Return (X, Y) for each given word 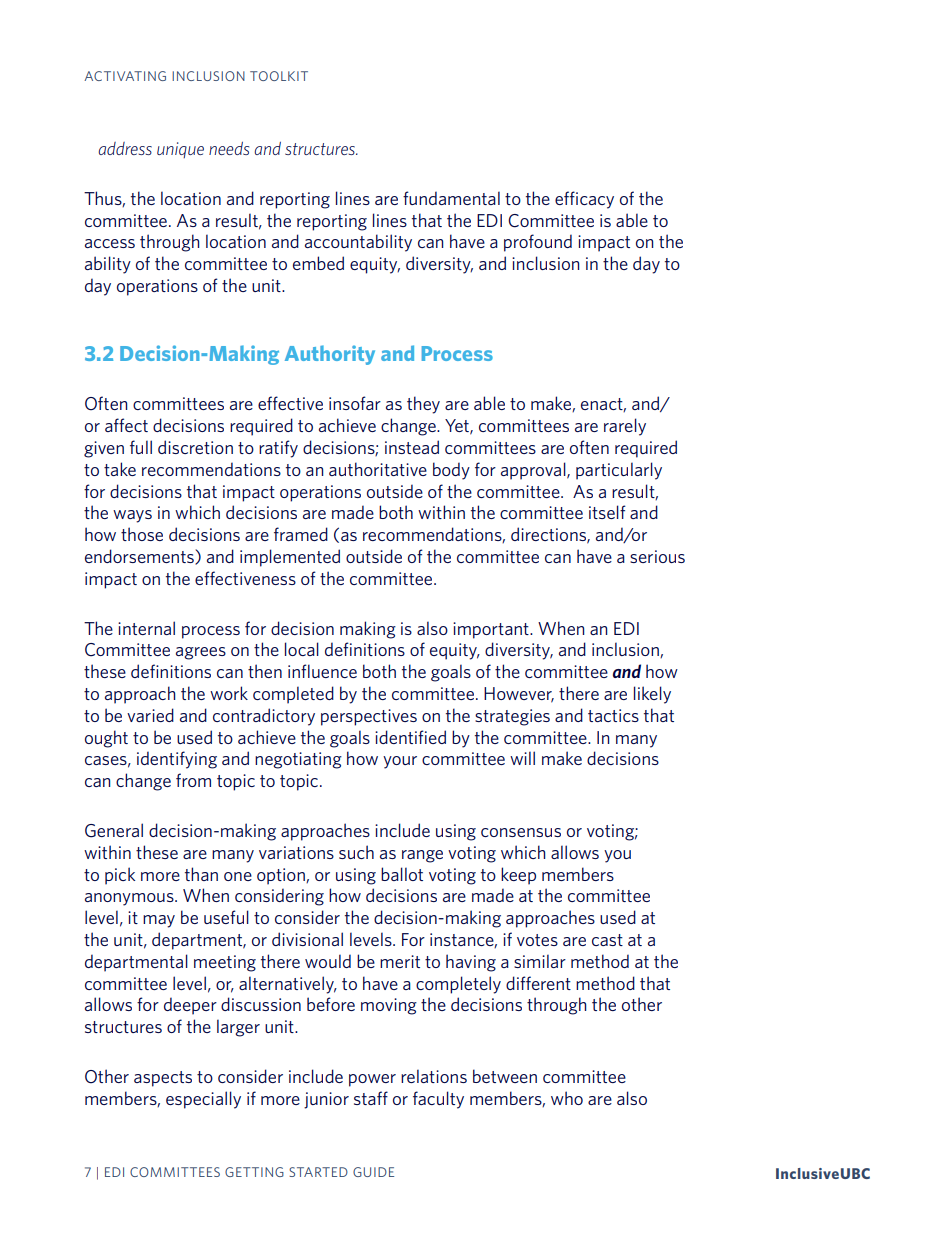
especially (203, 1100)
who (567, 1098)
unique (180, 150)
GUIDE (373, 1172)
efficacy (584, 200)
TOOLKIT (279, 76)
